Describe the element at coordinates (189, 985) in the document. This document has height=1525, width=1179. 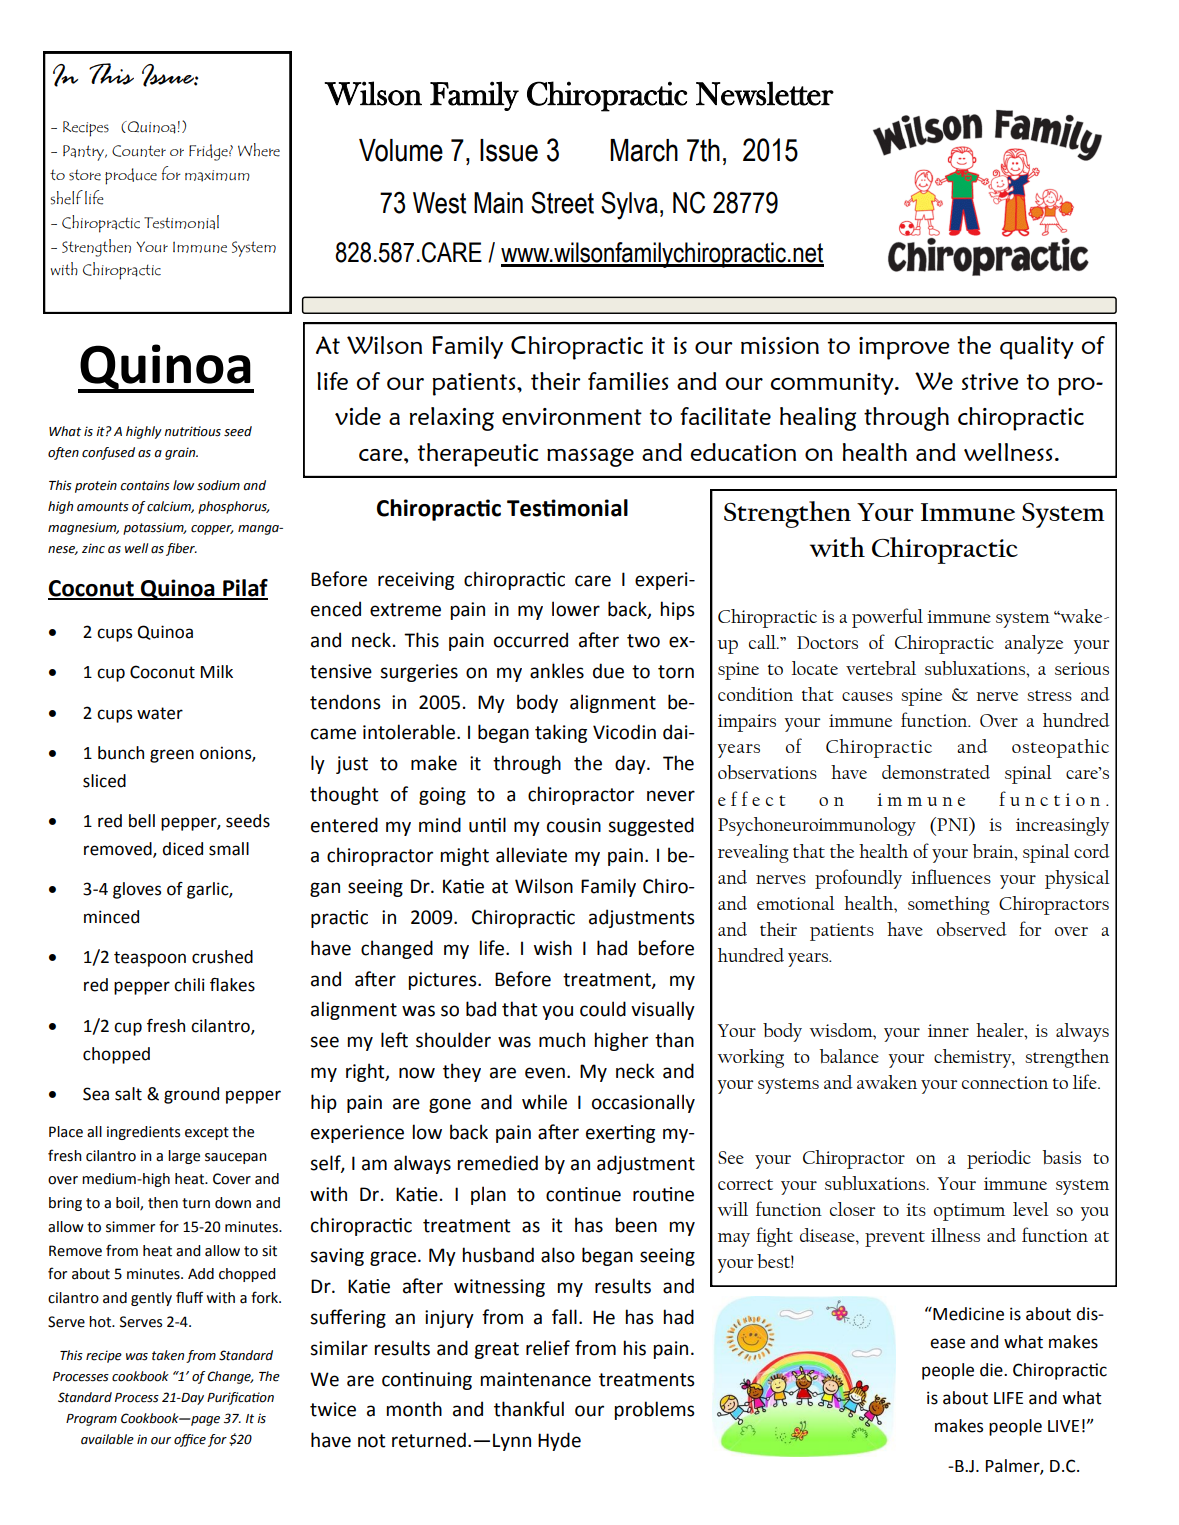
I see `chili` at that location.
